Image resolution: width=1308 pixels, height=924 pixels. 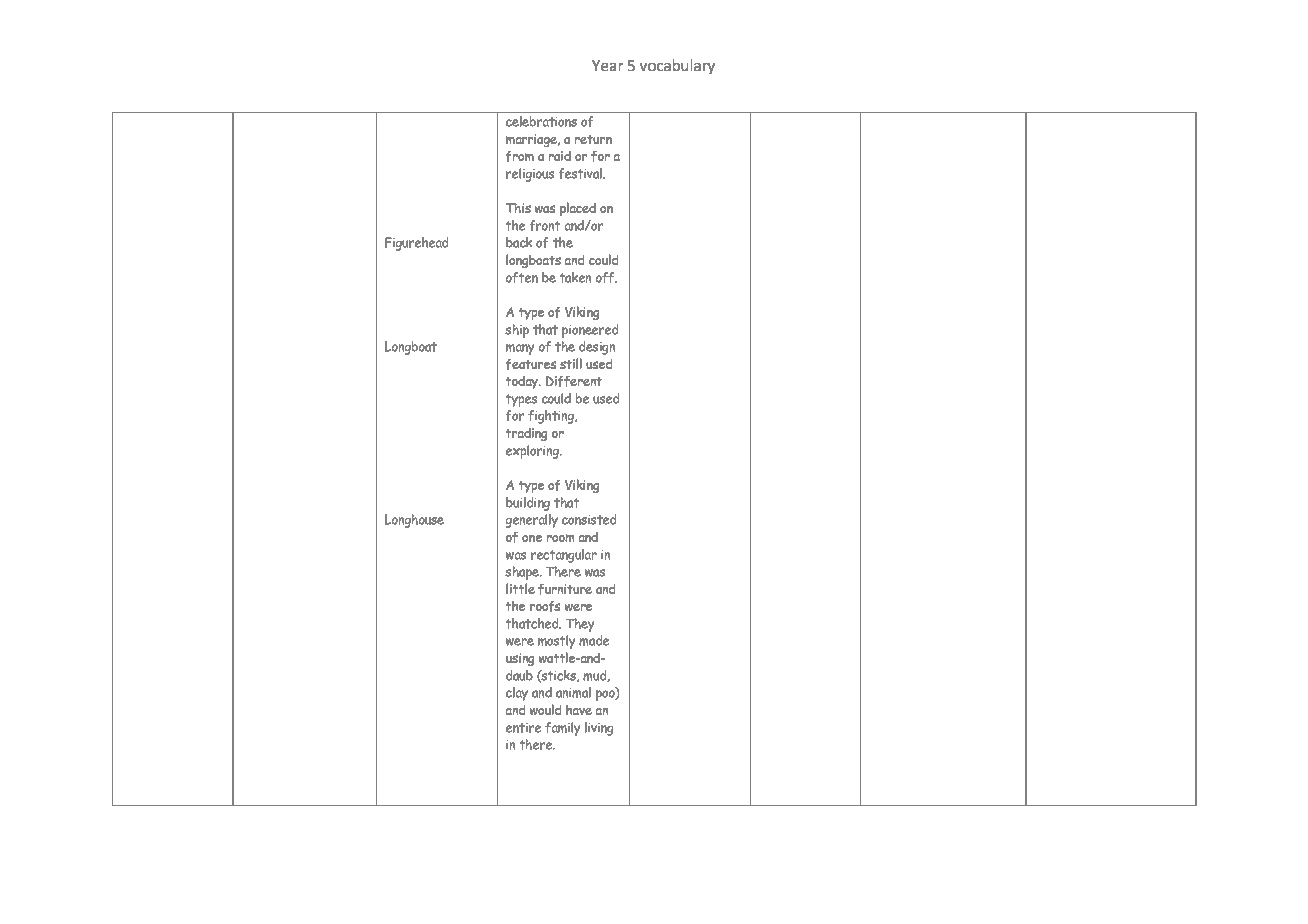 What do you see at coordinates (520, 156) in the screenshot?
I see `from` at bounding box center [520, 156].
